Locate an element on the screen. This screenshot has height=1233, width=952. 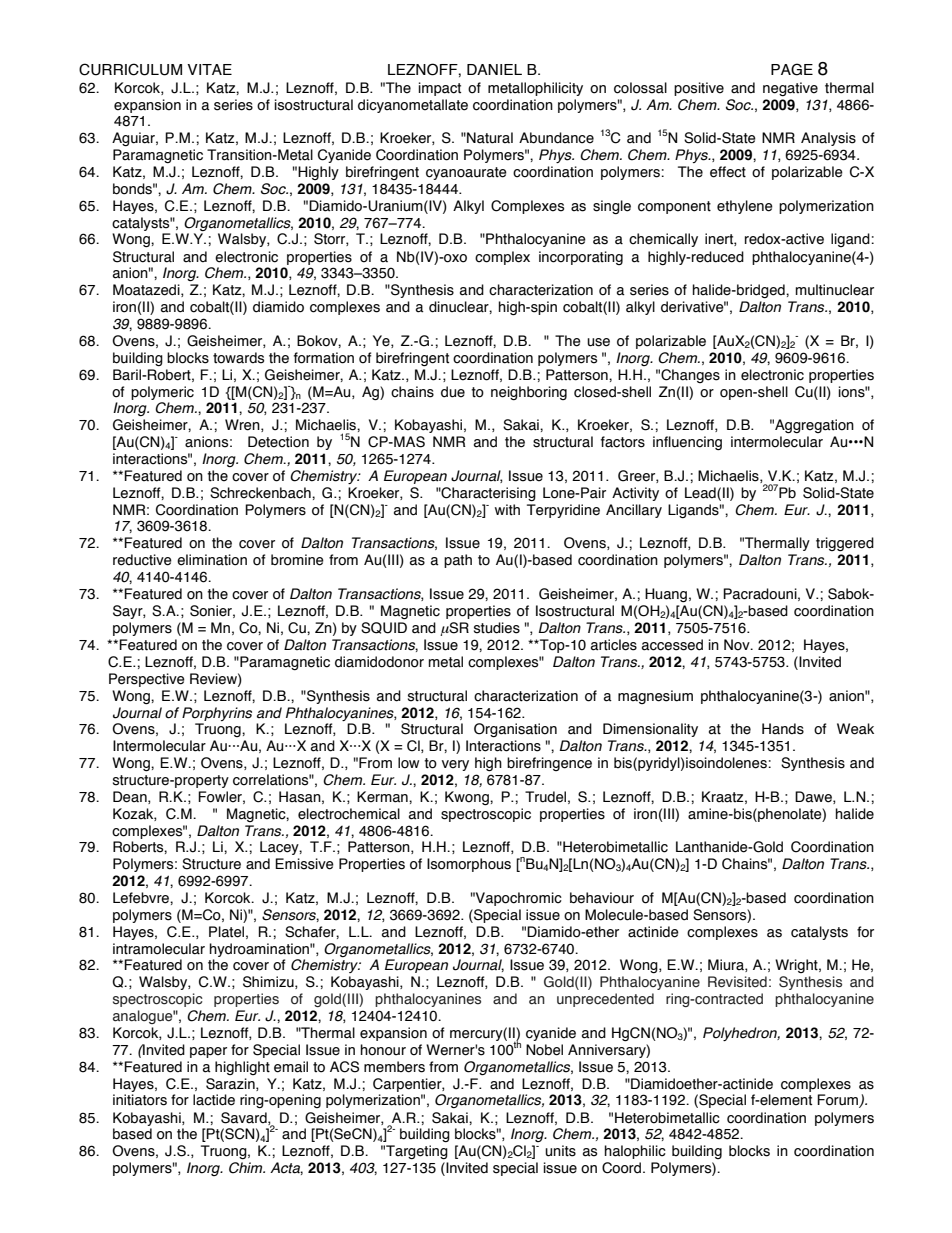
VITAE is located at coordinates (209, 69).
